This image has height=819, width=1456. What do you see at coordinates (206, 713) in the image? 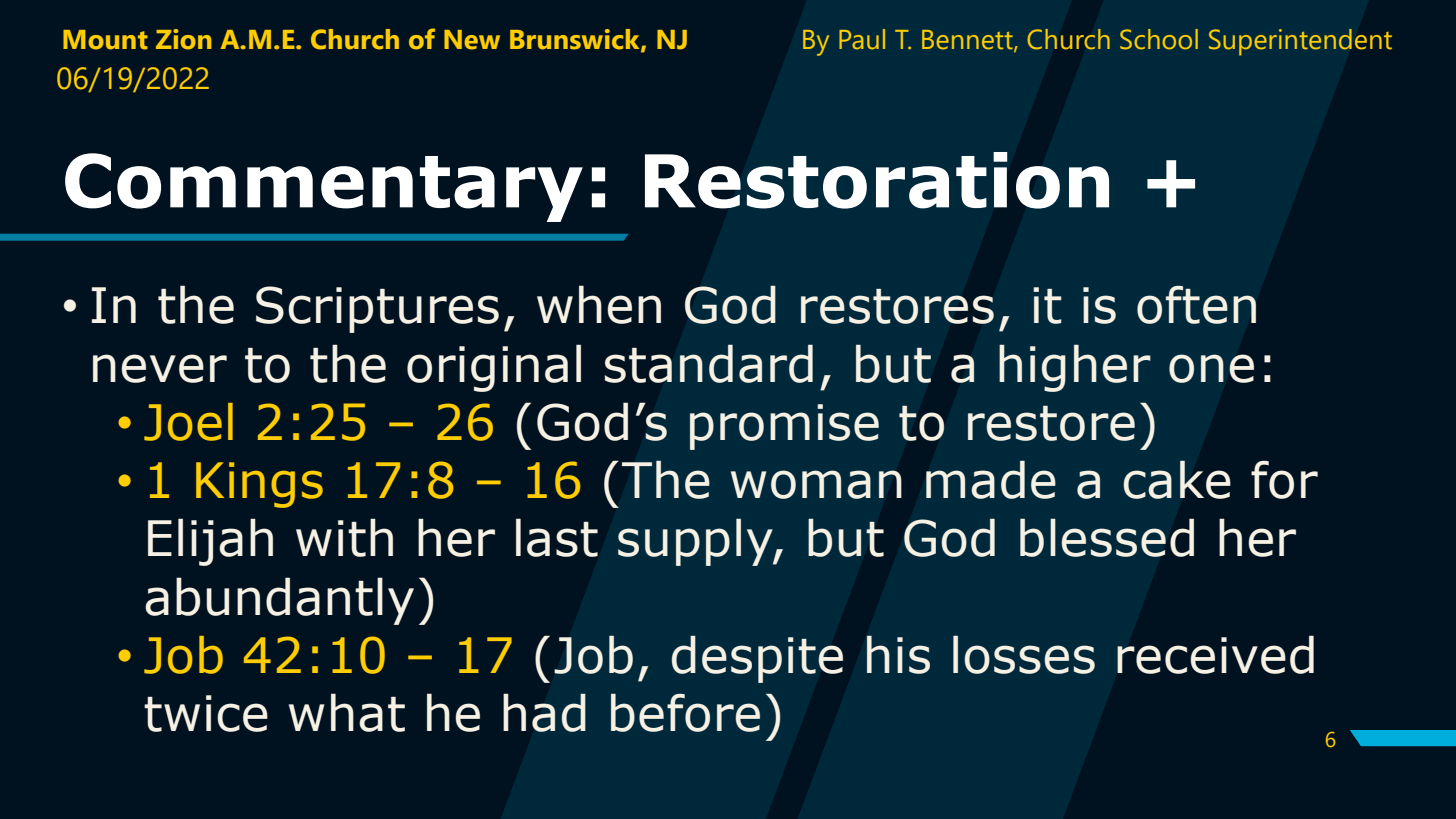
I see `twice` at bounding box center [206, 713].
